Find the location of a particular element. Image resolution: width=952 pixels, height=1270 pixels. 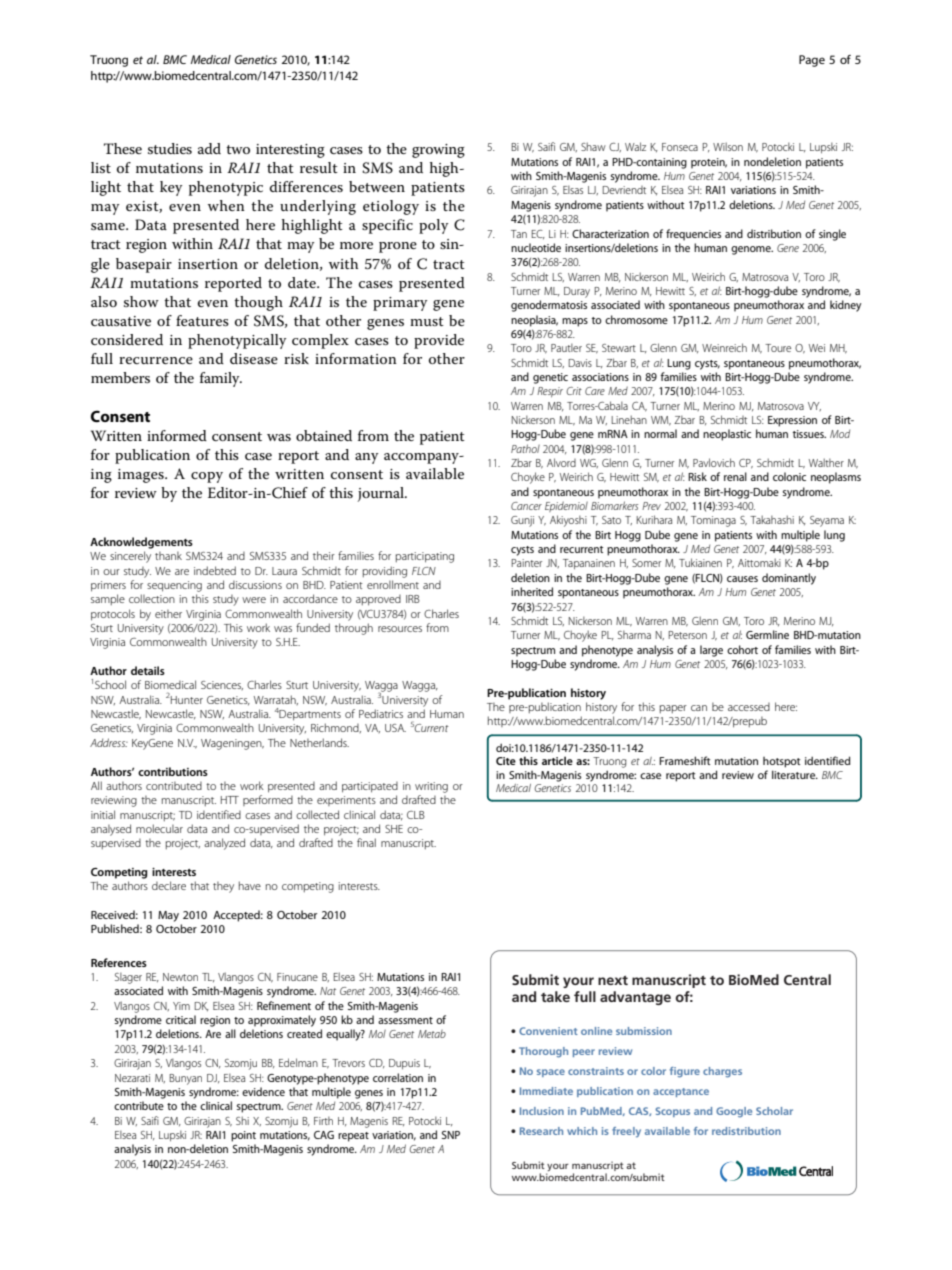

contributions is located at coordinates (173, 771).
